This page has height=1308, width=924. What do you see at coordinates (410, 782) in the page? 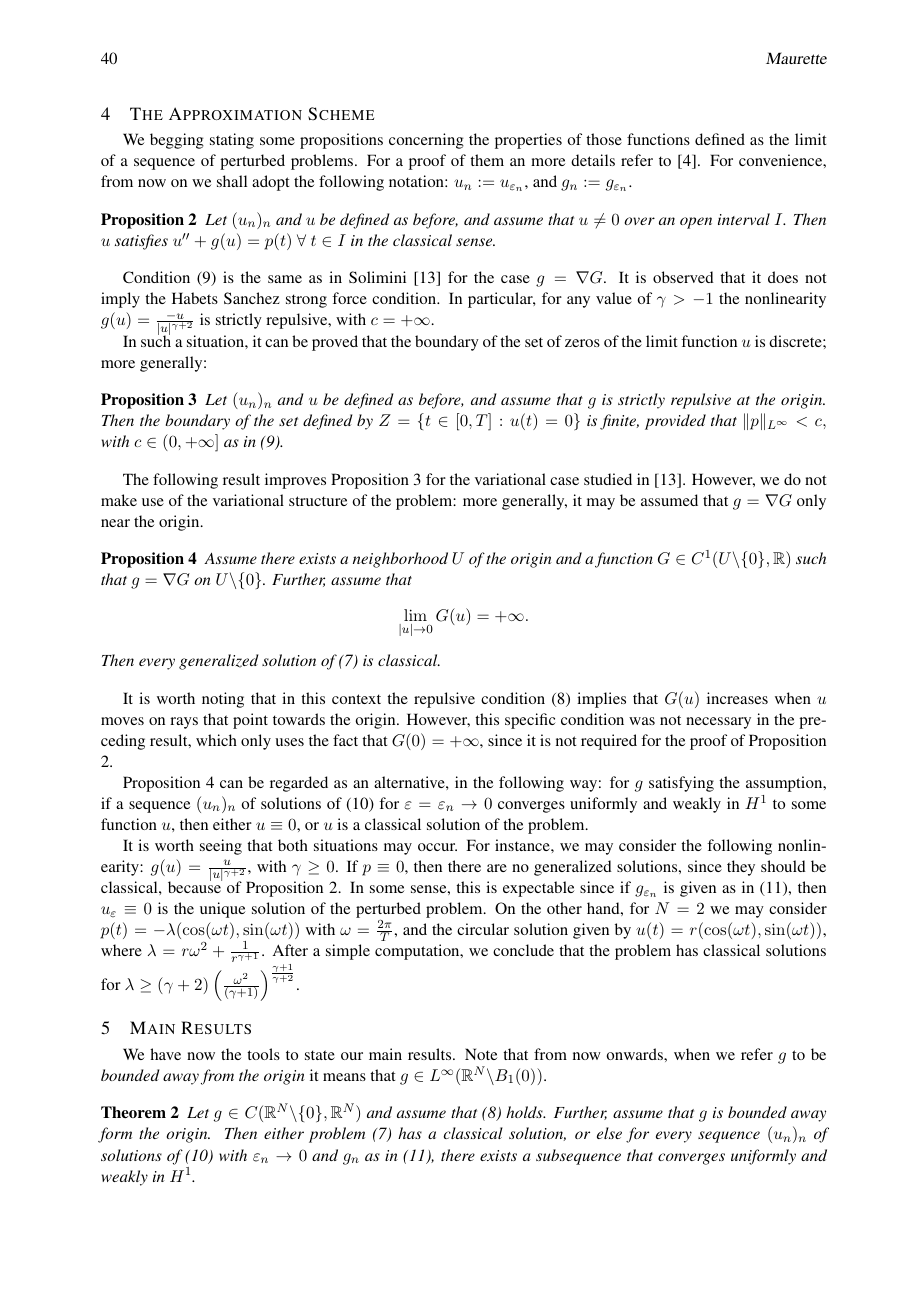
I see `alternative` at bounding box center [410, 782].
